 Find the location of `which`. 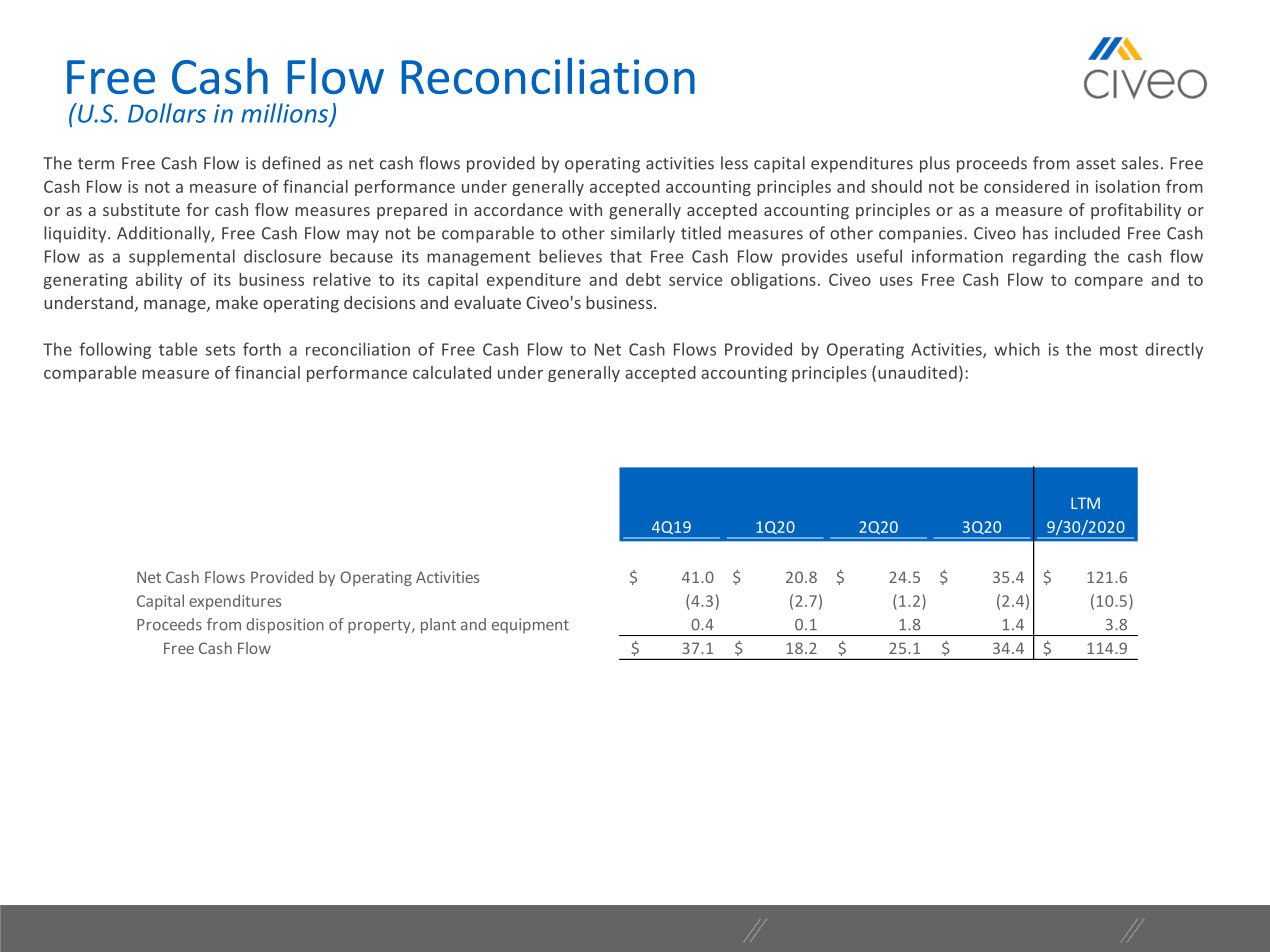

which is located at coordinates (1017, 349).
